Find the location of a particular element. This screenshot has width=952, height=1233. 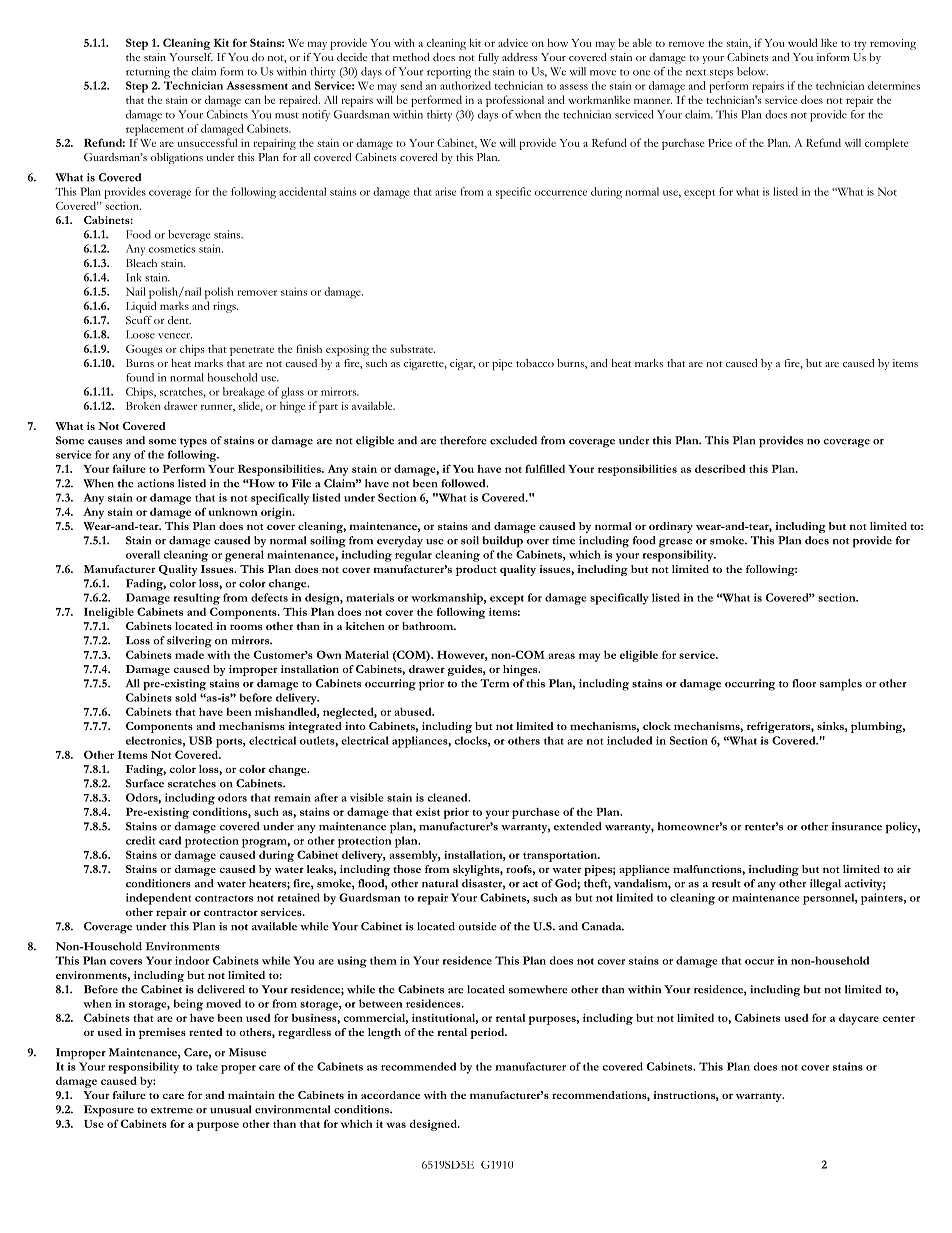

product is located at coordinates (476, 570).
